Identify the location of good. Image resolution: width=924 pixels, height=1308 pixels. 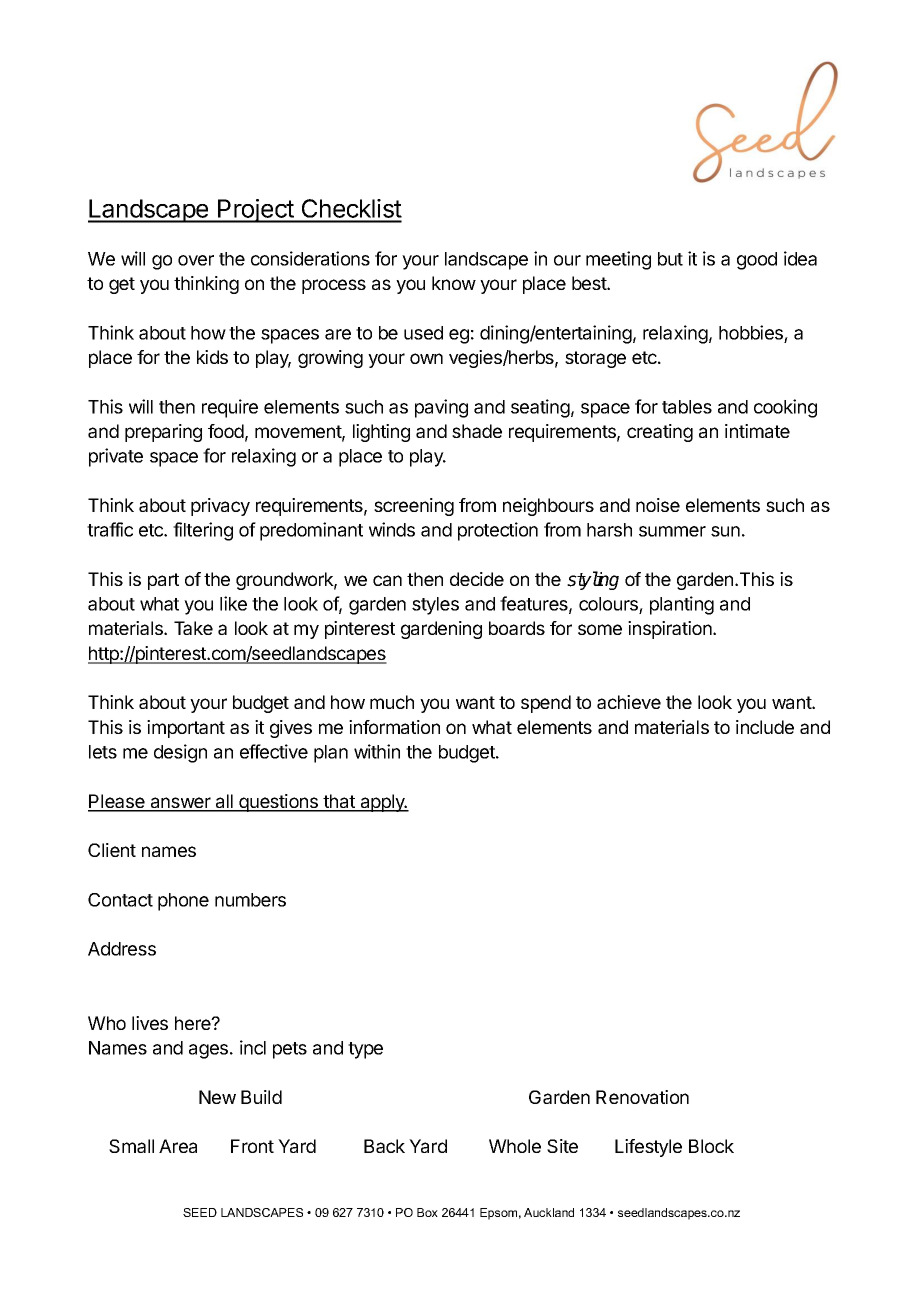
(757, 261).
